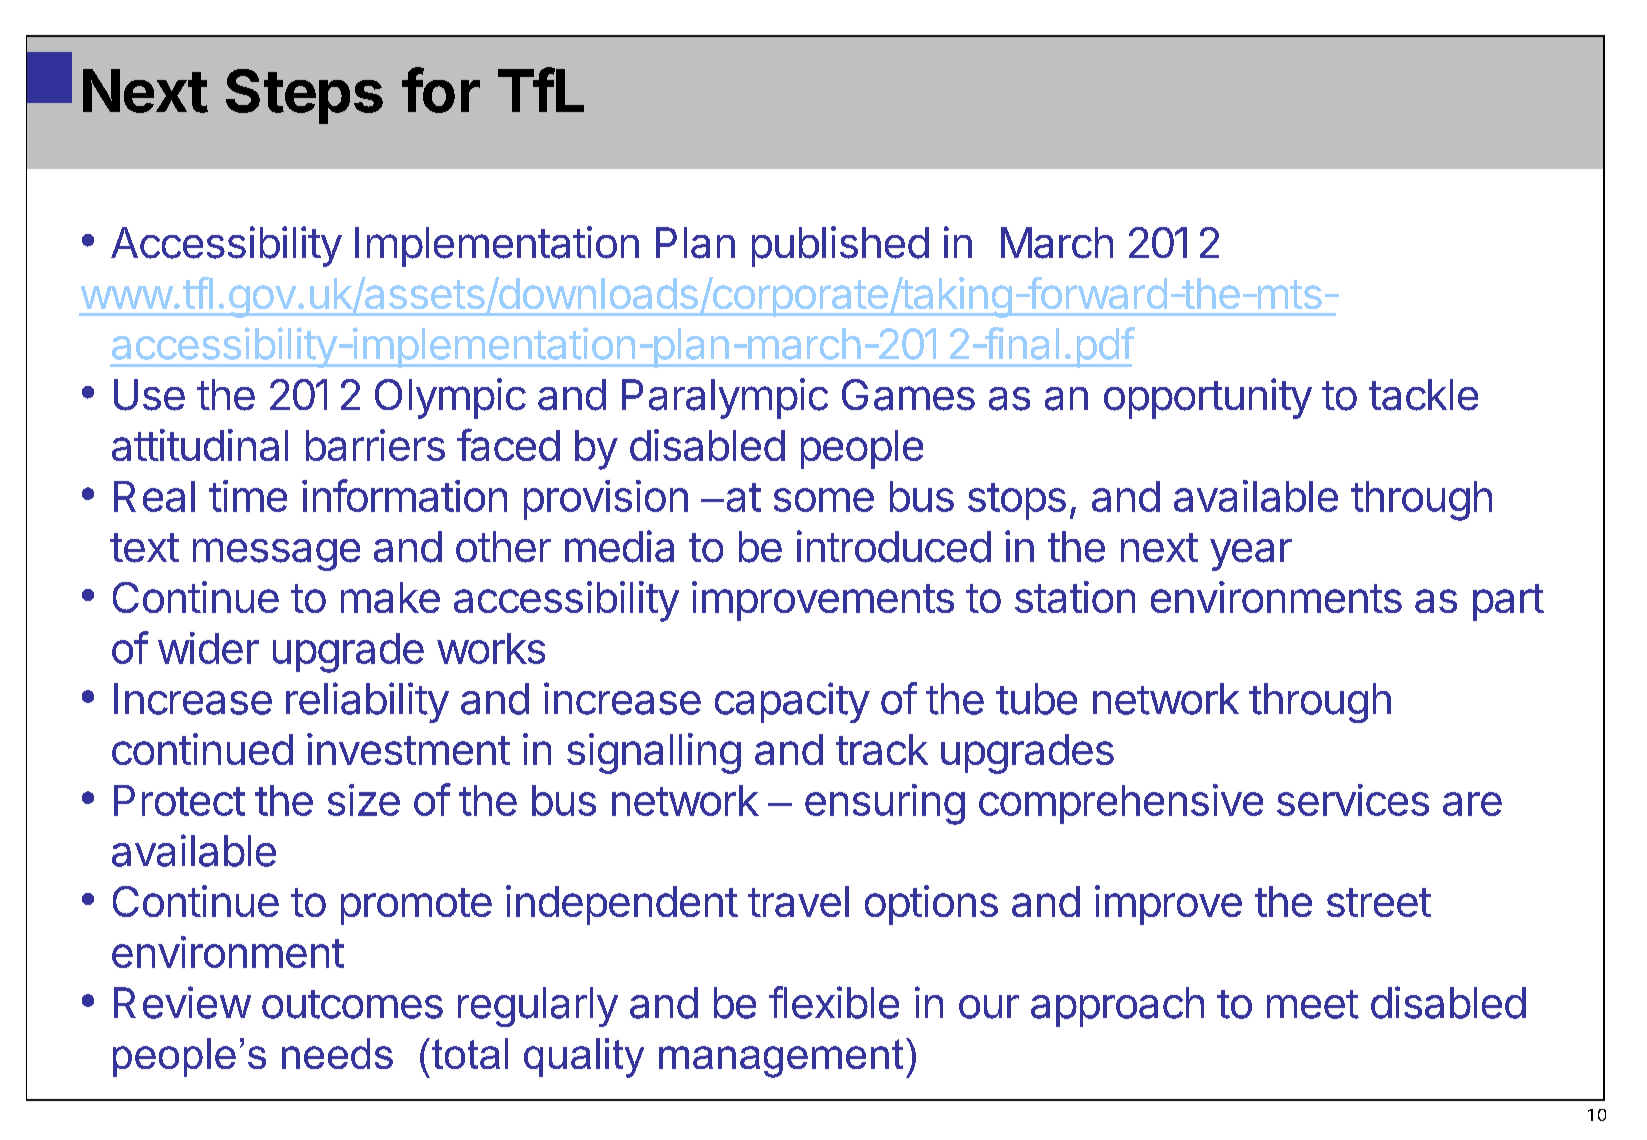  I want to click on introduced, so click(894, 546).
